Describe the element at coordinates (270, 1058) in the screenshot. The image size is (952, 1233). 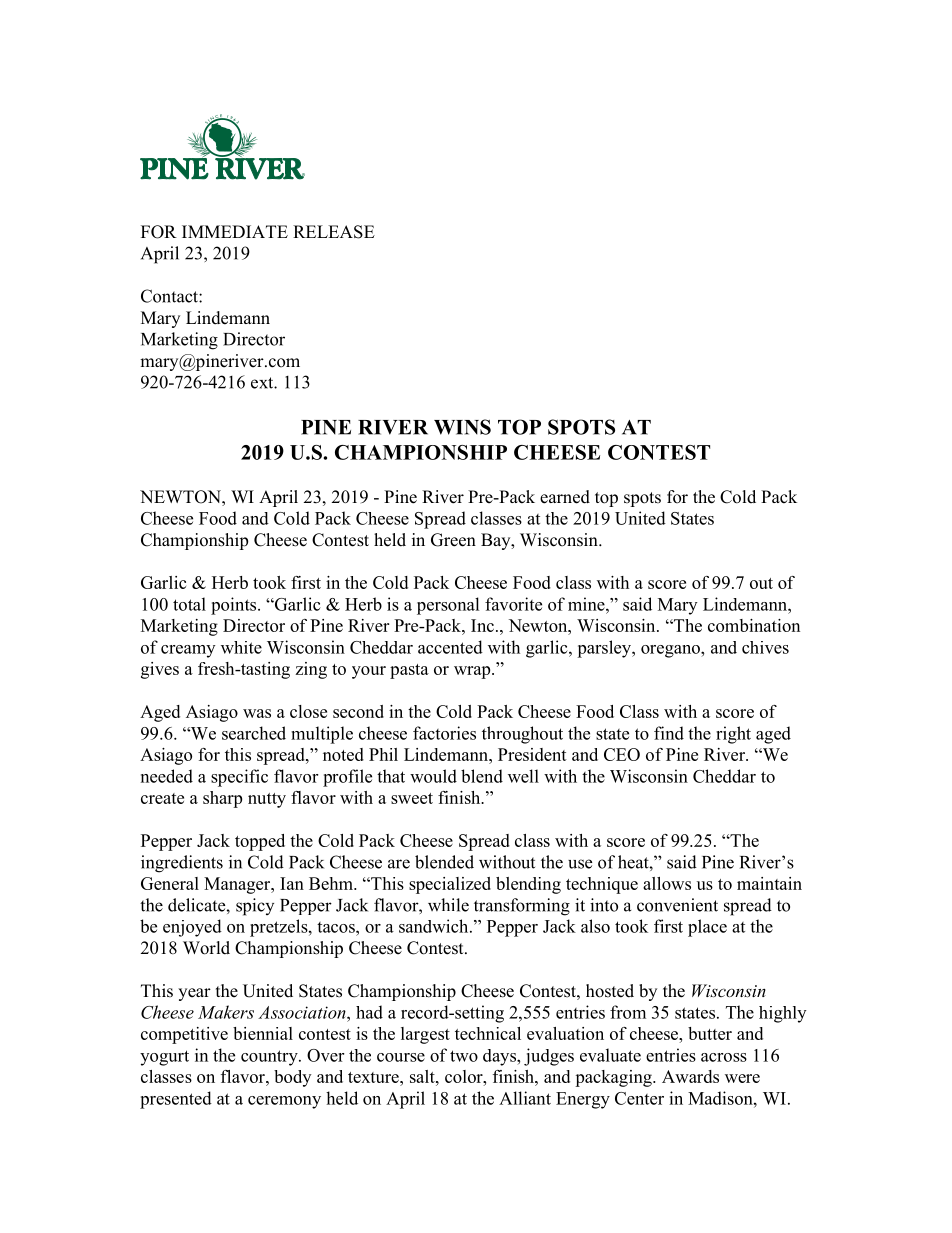
I see `country` at that location.
